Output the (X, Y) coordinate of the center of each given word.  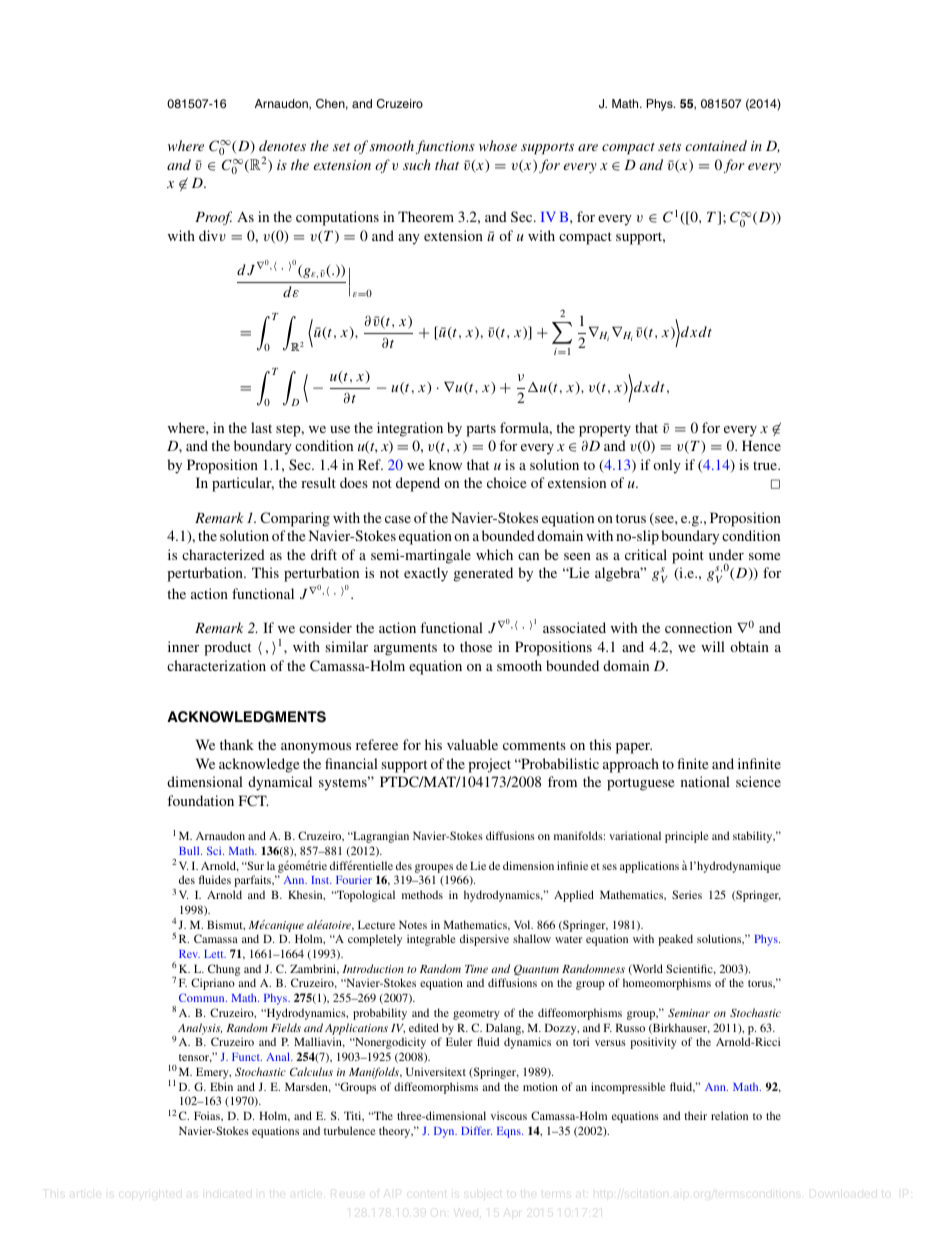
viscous (509, 1115)
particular (243, 484)
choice (506, 482)
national (705, 781)
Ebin (221, 1086)
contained (716, 145)
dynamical (280, 783)
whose (498, 145)
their (695, 1115)
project (489, 765)
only (667, 466)
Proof (213, 218)
